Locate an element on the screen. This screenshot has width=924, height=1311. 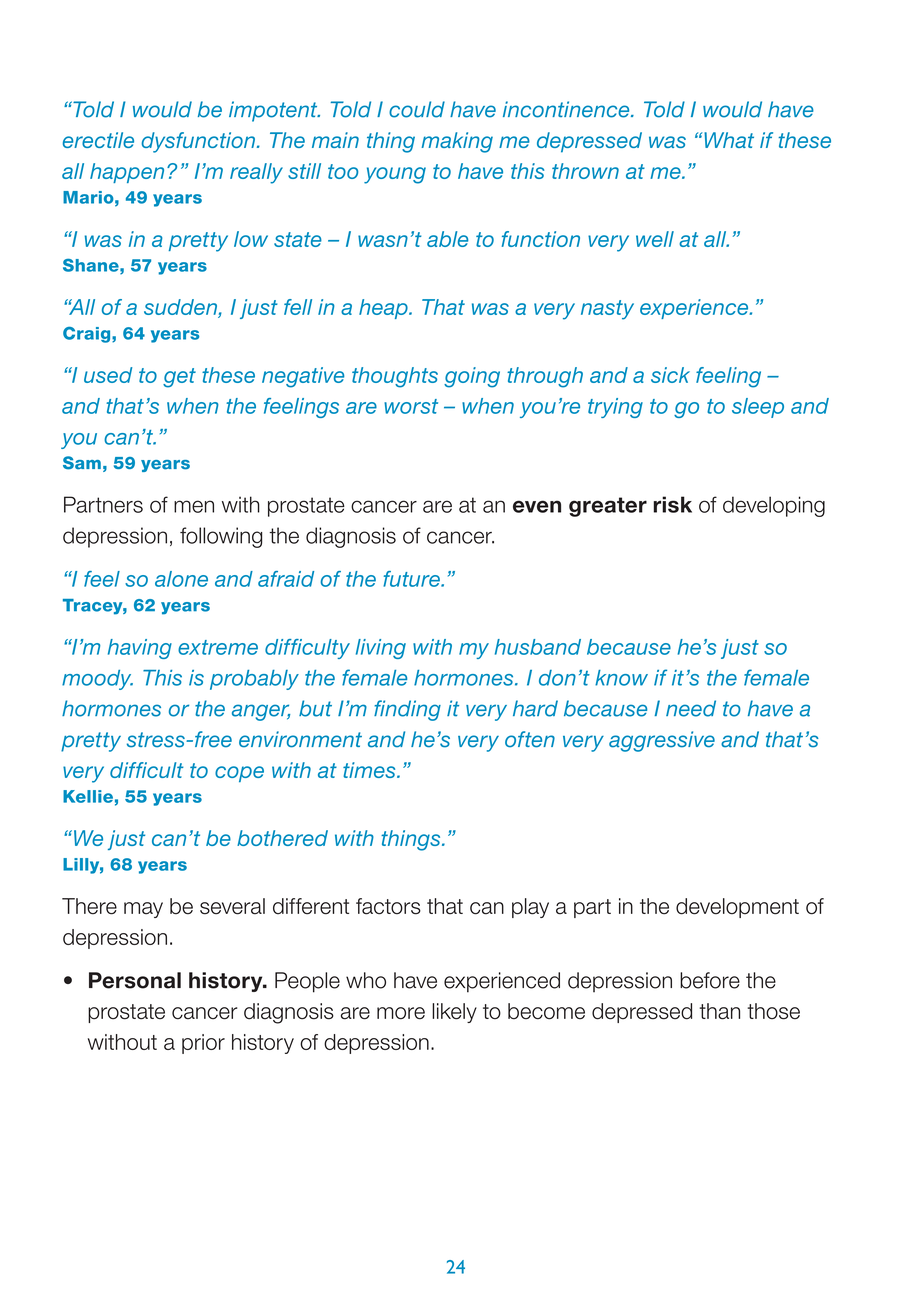
prior is located at coordinates (203, 1044).
